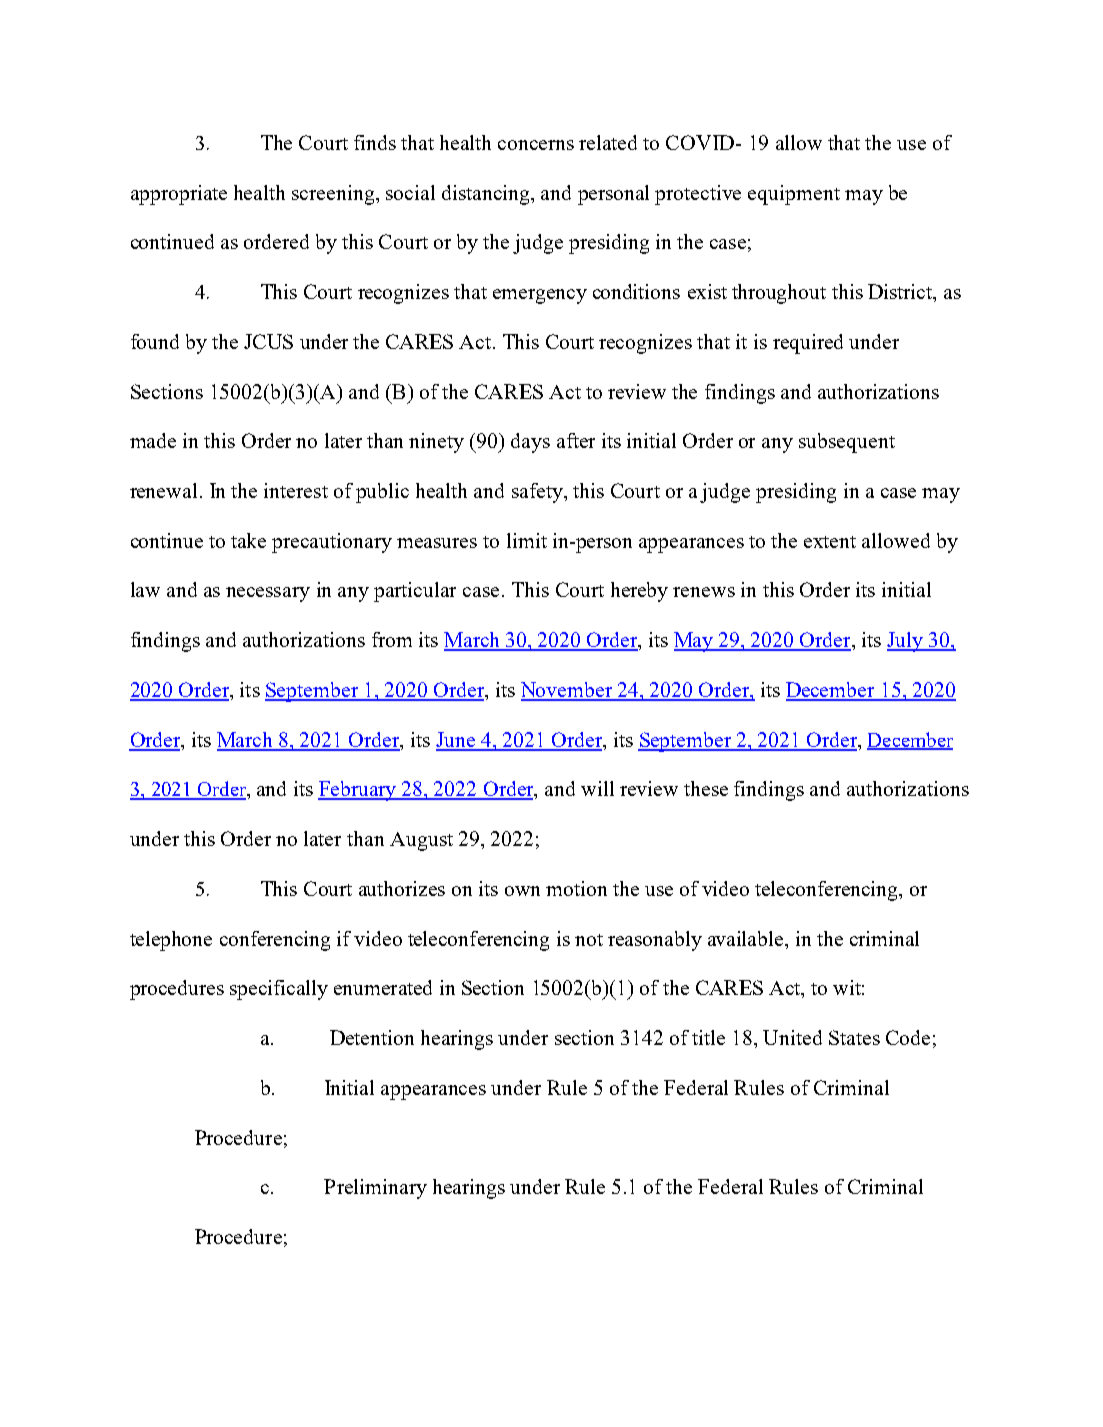 The height and width of the document is (1427, 1103). Describe the element at coordinates (747, 938) in the document. I see `available` at that location.
